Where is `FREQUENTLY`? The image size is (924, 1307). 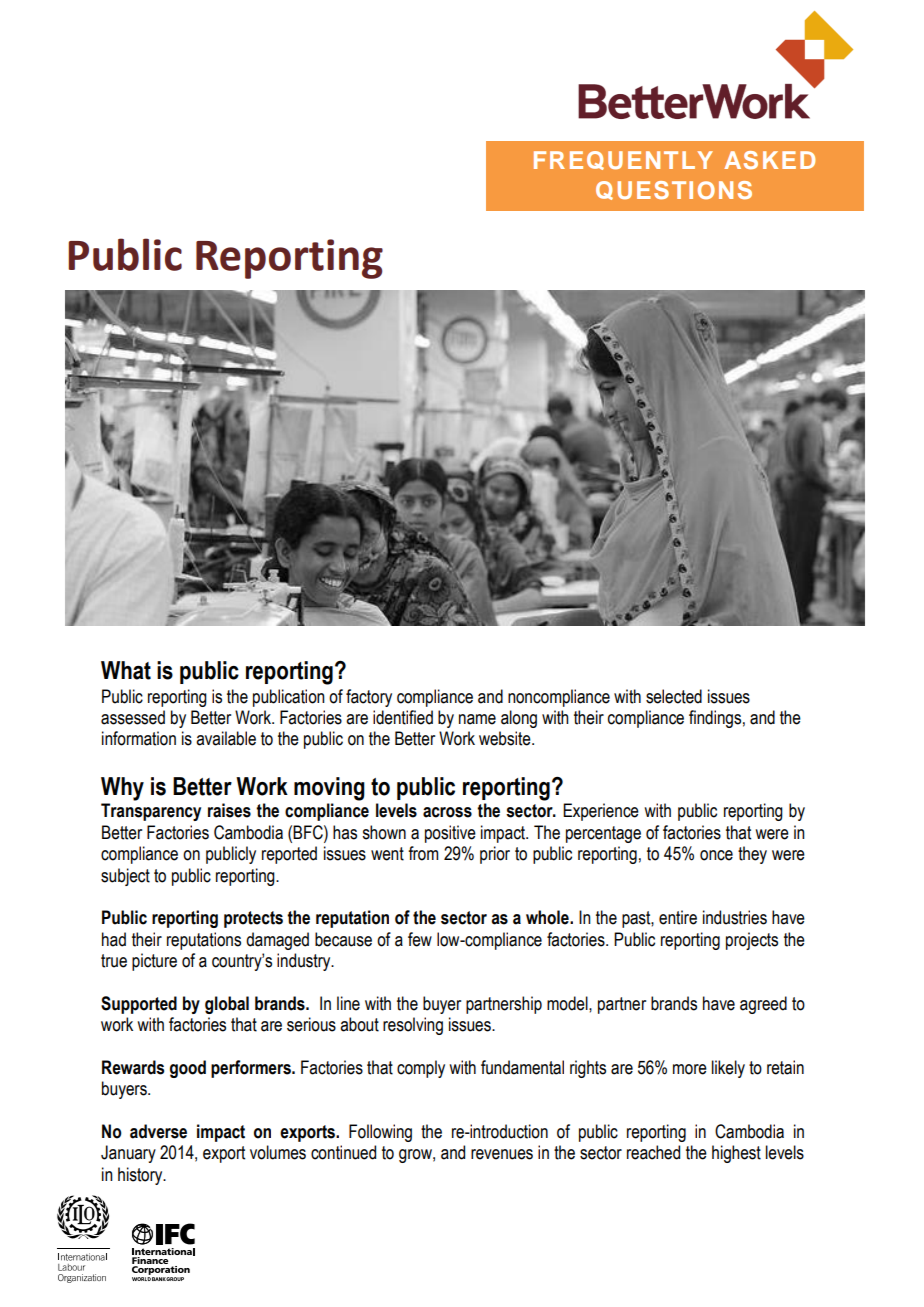 FREQUENTLY is located at coordinates (623, 160).
